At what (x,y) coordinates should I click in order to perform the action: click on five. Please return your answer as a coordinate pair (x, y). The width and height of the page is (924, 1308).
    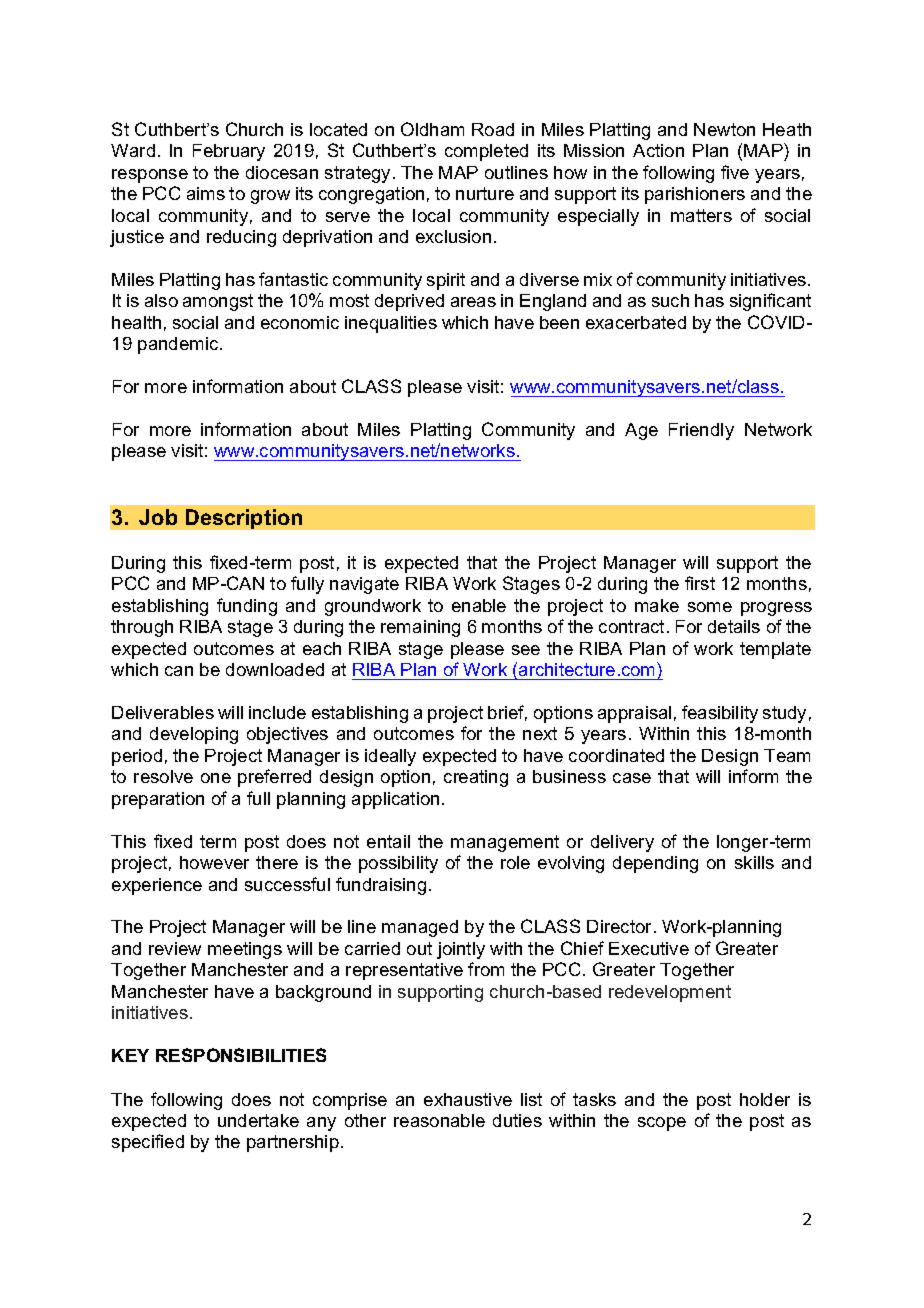
    Looking at the image, I should click on (735, 172).
